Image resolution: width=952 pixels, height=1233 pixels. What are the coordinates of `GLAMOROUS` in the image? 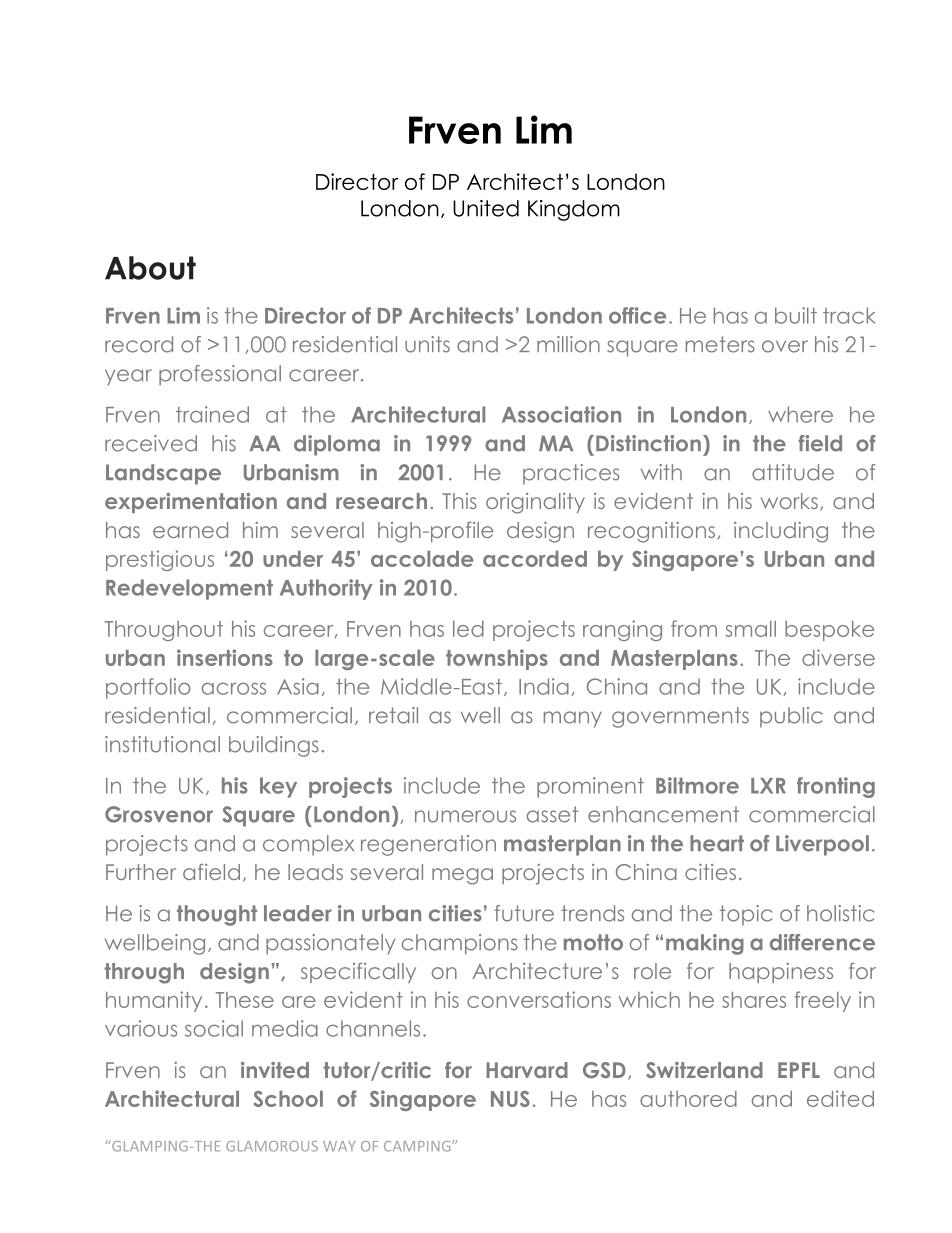 It's located at (272, 1146).
